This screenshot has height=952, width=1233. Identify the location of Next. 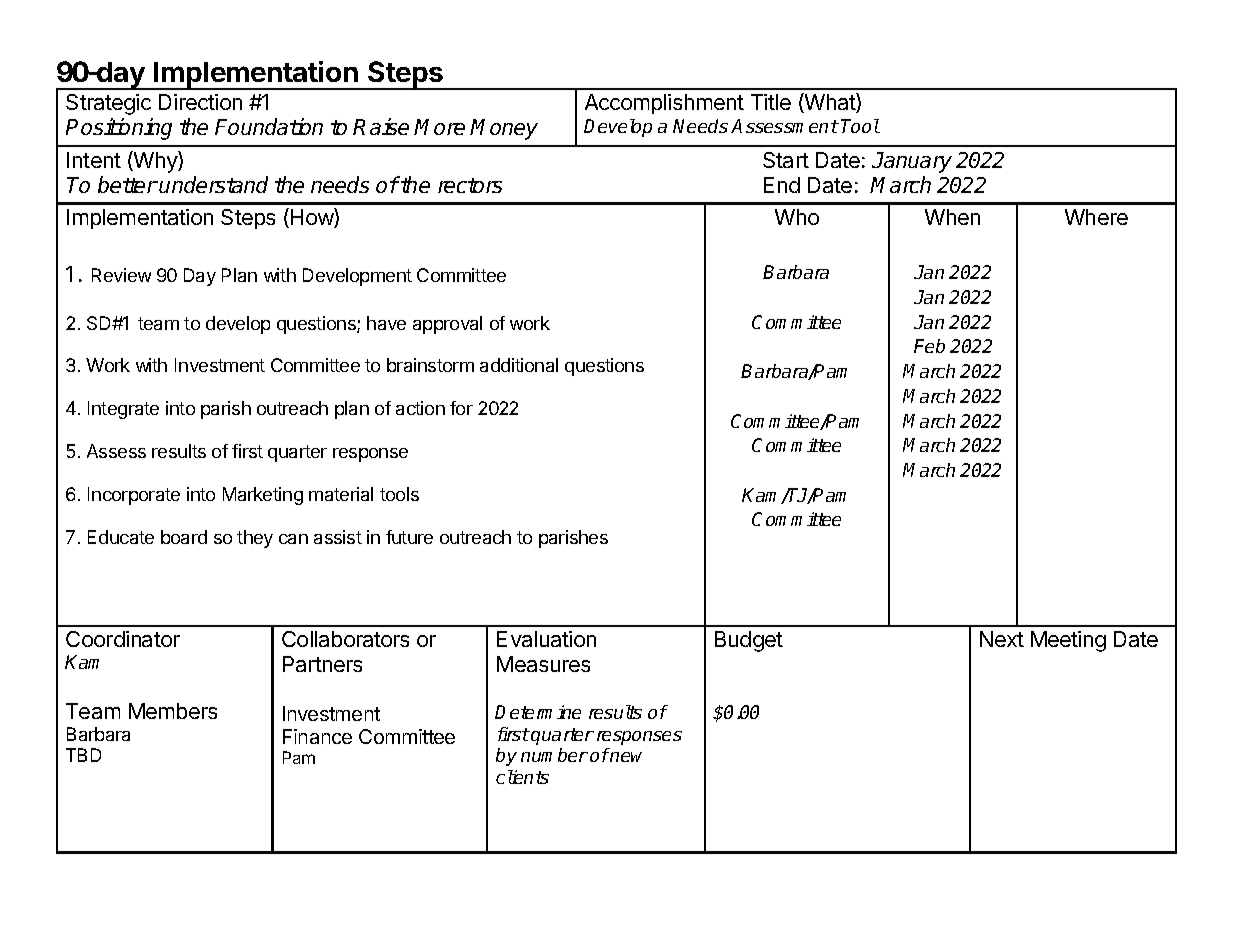
(1002, 639).
